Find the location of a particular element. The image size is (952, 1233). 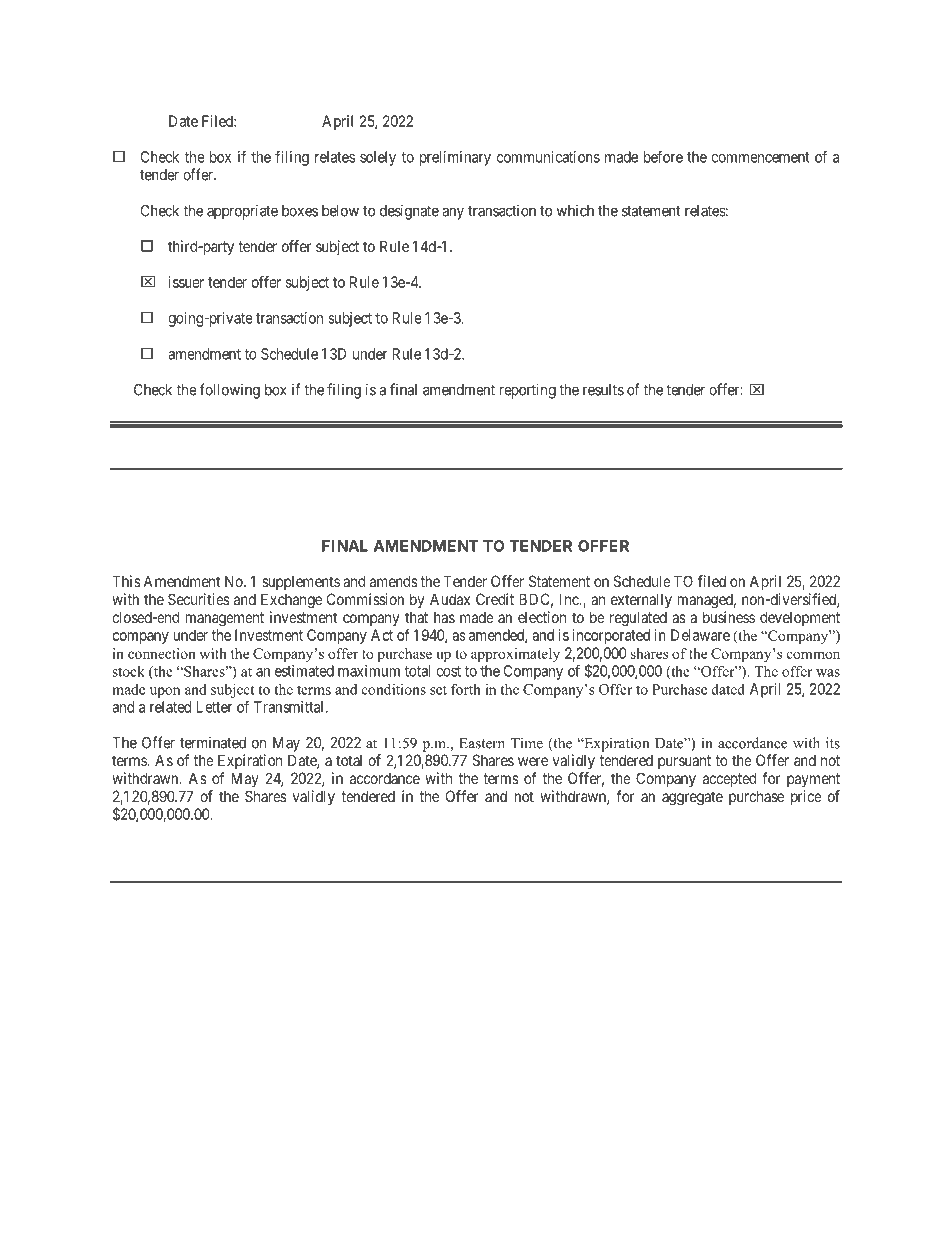

were is located at coordinates (533, 761).
